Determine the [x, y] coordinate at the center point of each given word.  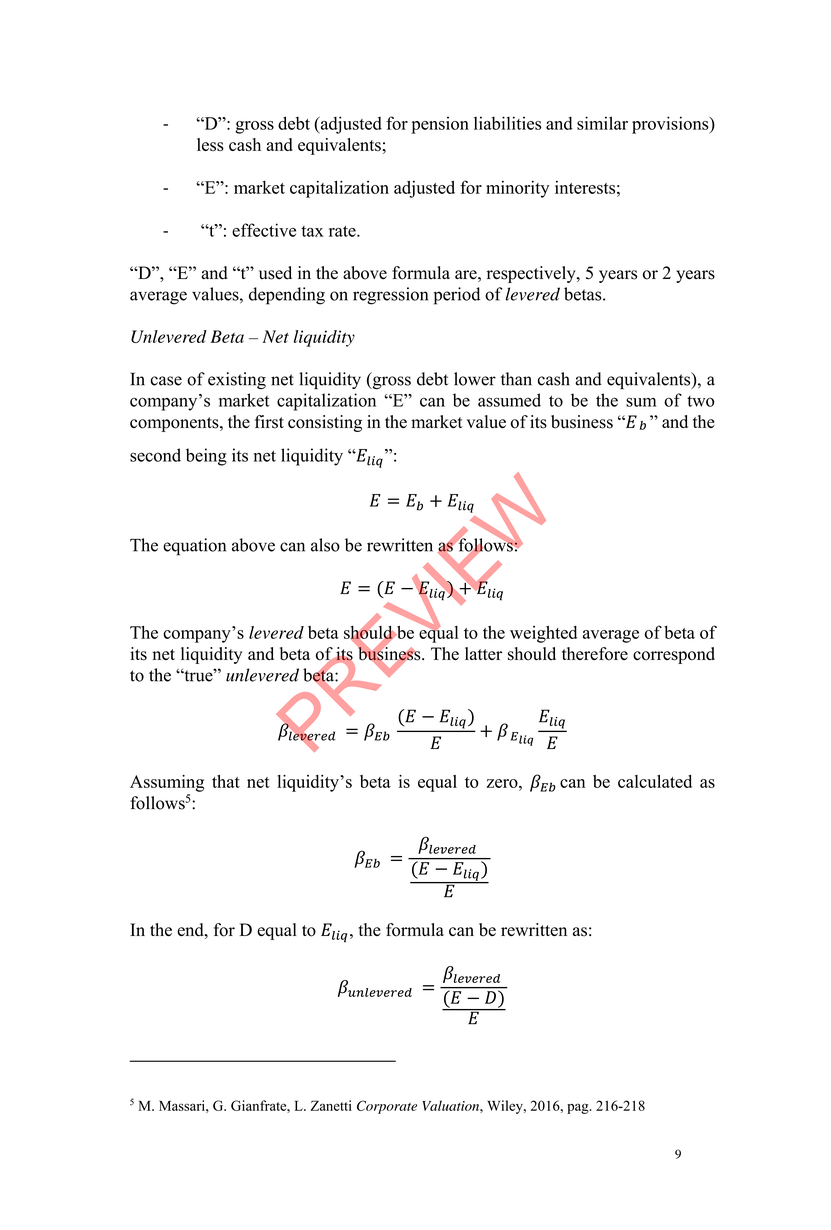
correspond [674, 655]
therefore [595, 654]
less [210, 144]
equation [194, 547]
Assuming [167, 783]
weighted [543, 634]
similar [602, 123]
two [700, 401]
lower [475, 379]
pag [579, 1108]
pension [440, 125]
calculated [655, 781]
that [226, 781]
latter [483, 653]
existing [237, 380]
